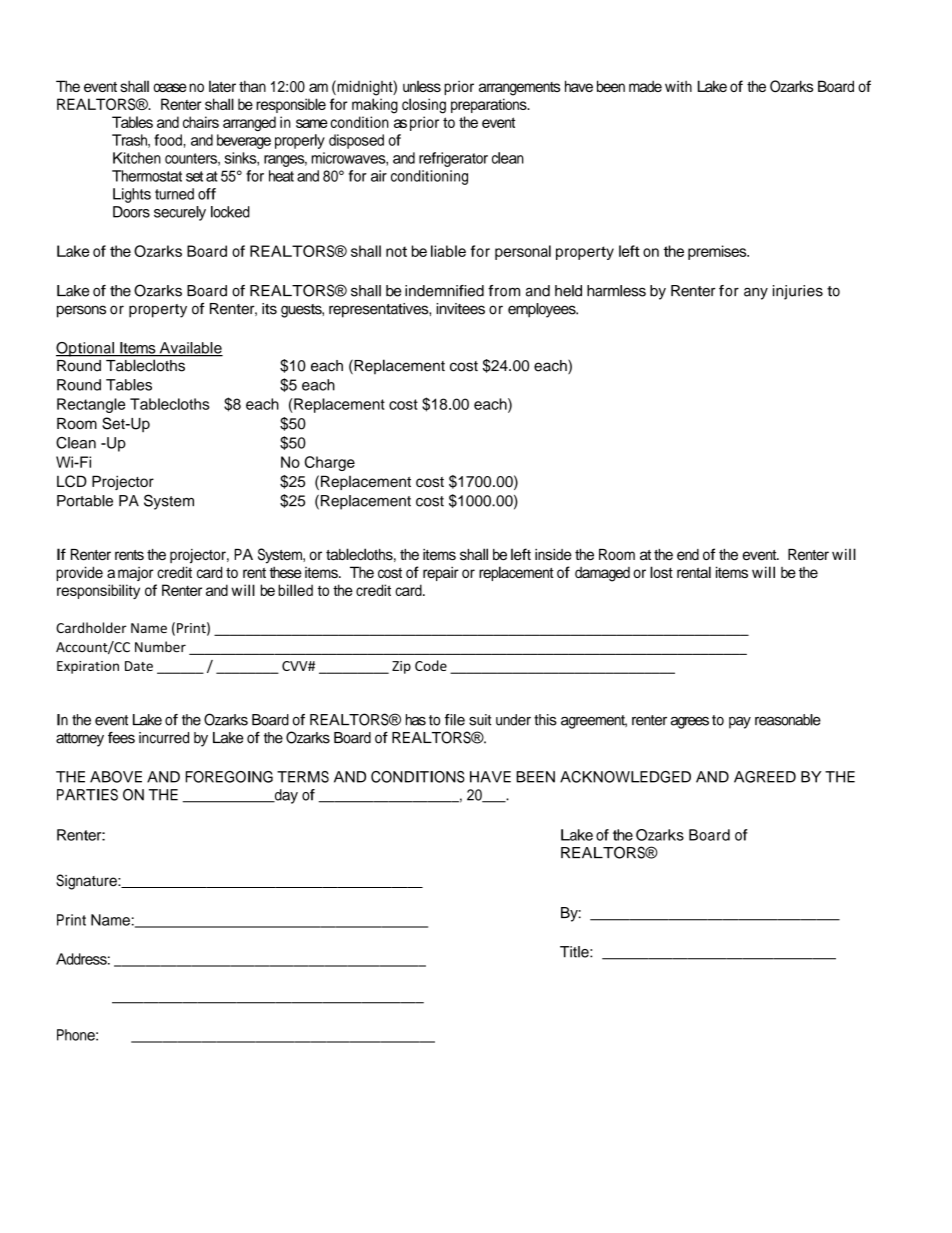 Image resolution: width=952 pixels, height=1233 pixels. What do you see at coordinates (688, 554) in the screenshot?
I see `end` at bounding box center [688, 554].
